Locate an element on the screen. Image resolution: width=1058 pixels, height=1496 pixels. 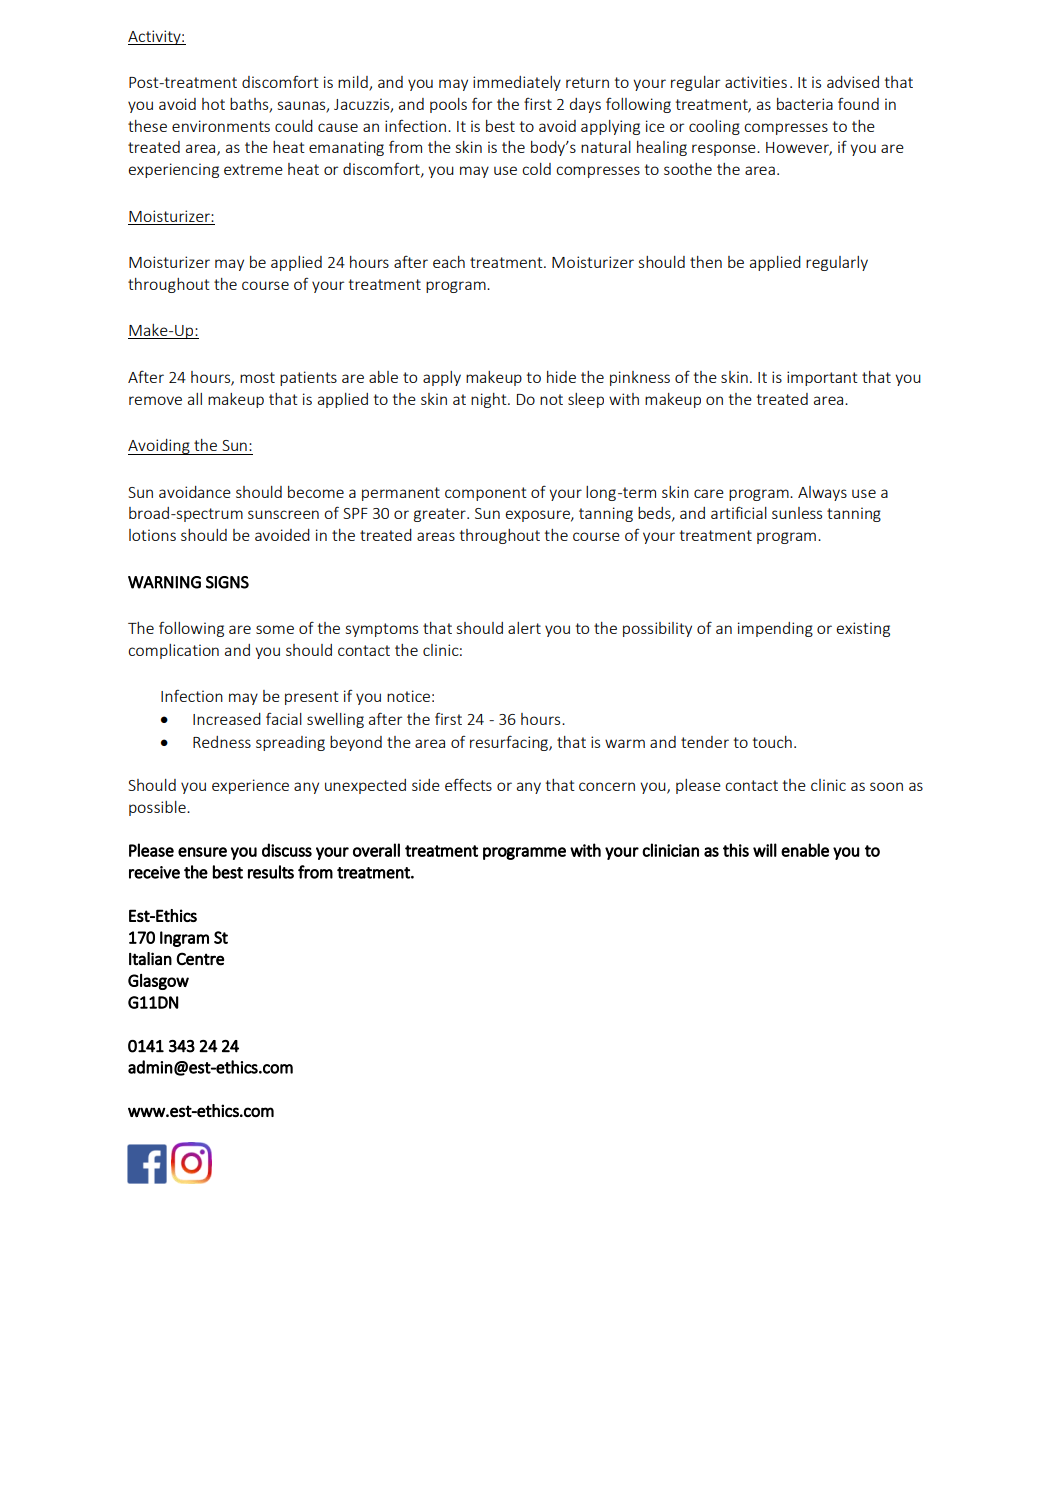
immediately is located at coordinates (517, 83).
